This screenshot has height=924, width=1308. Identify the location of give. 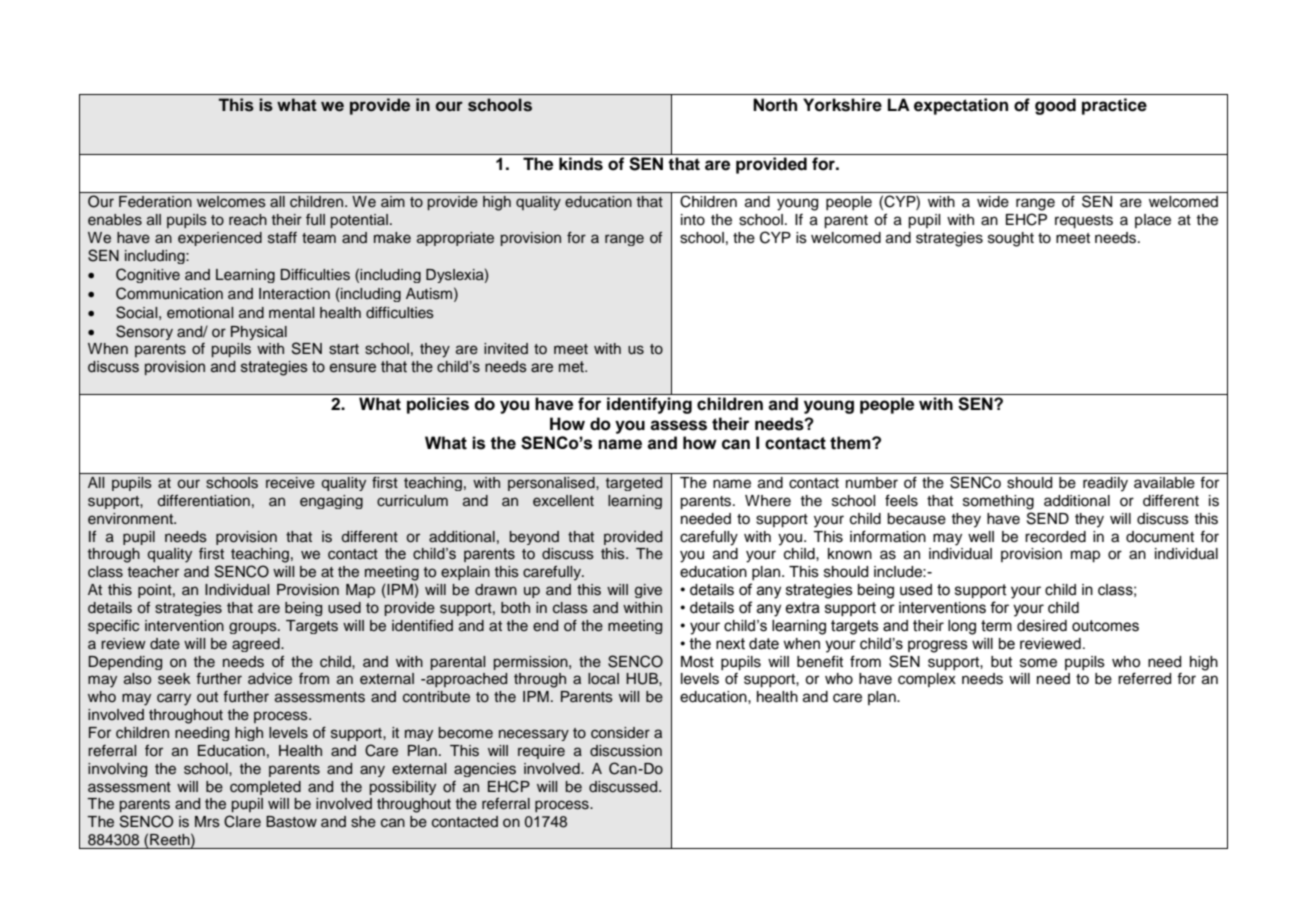
(648, 591).
